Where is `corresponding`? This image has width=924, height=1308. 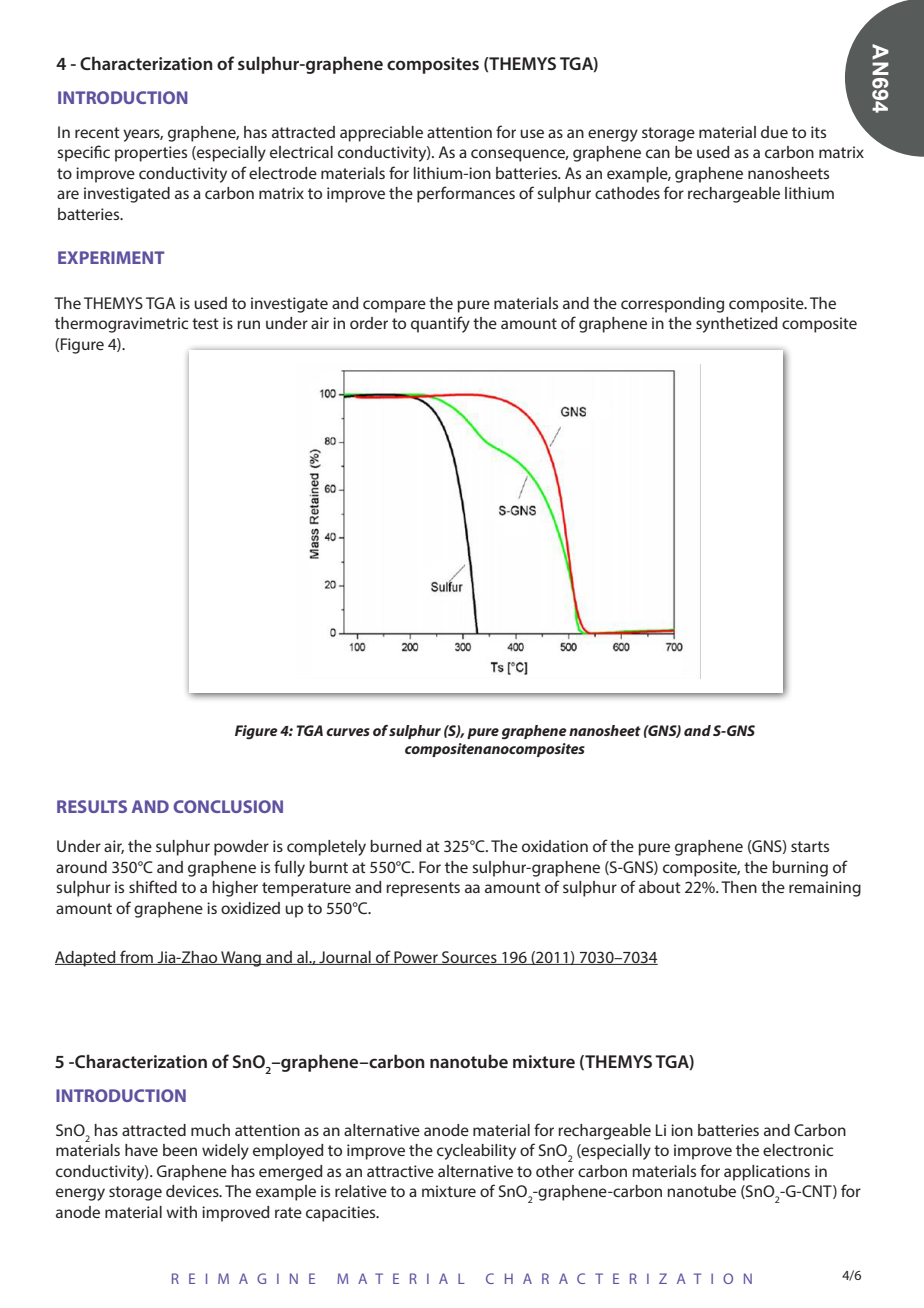
corresponding is located at coordinates (672, 305).
